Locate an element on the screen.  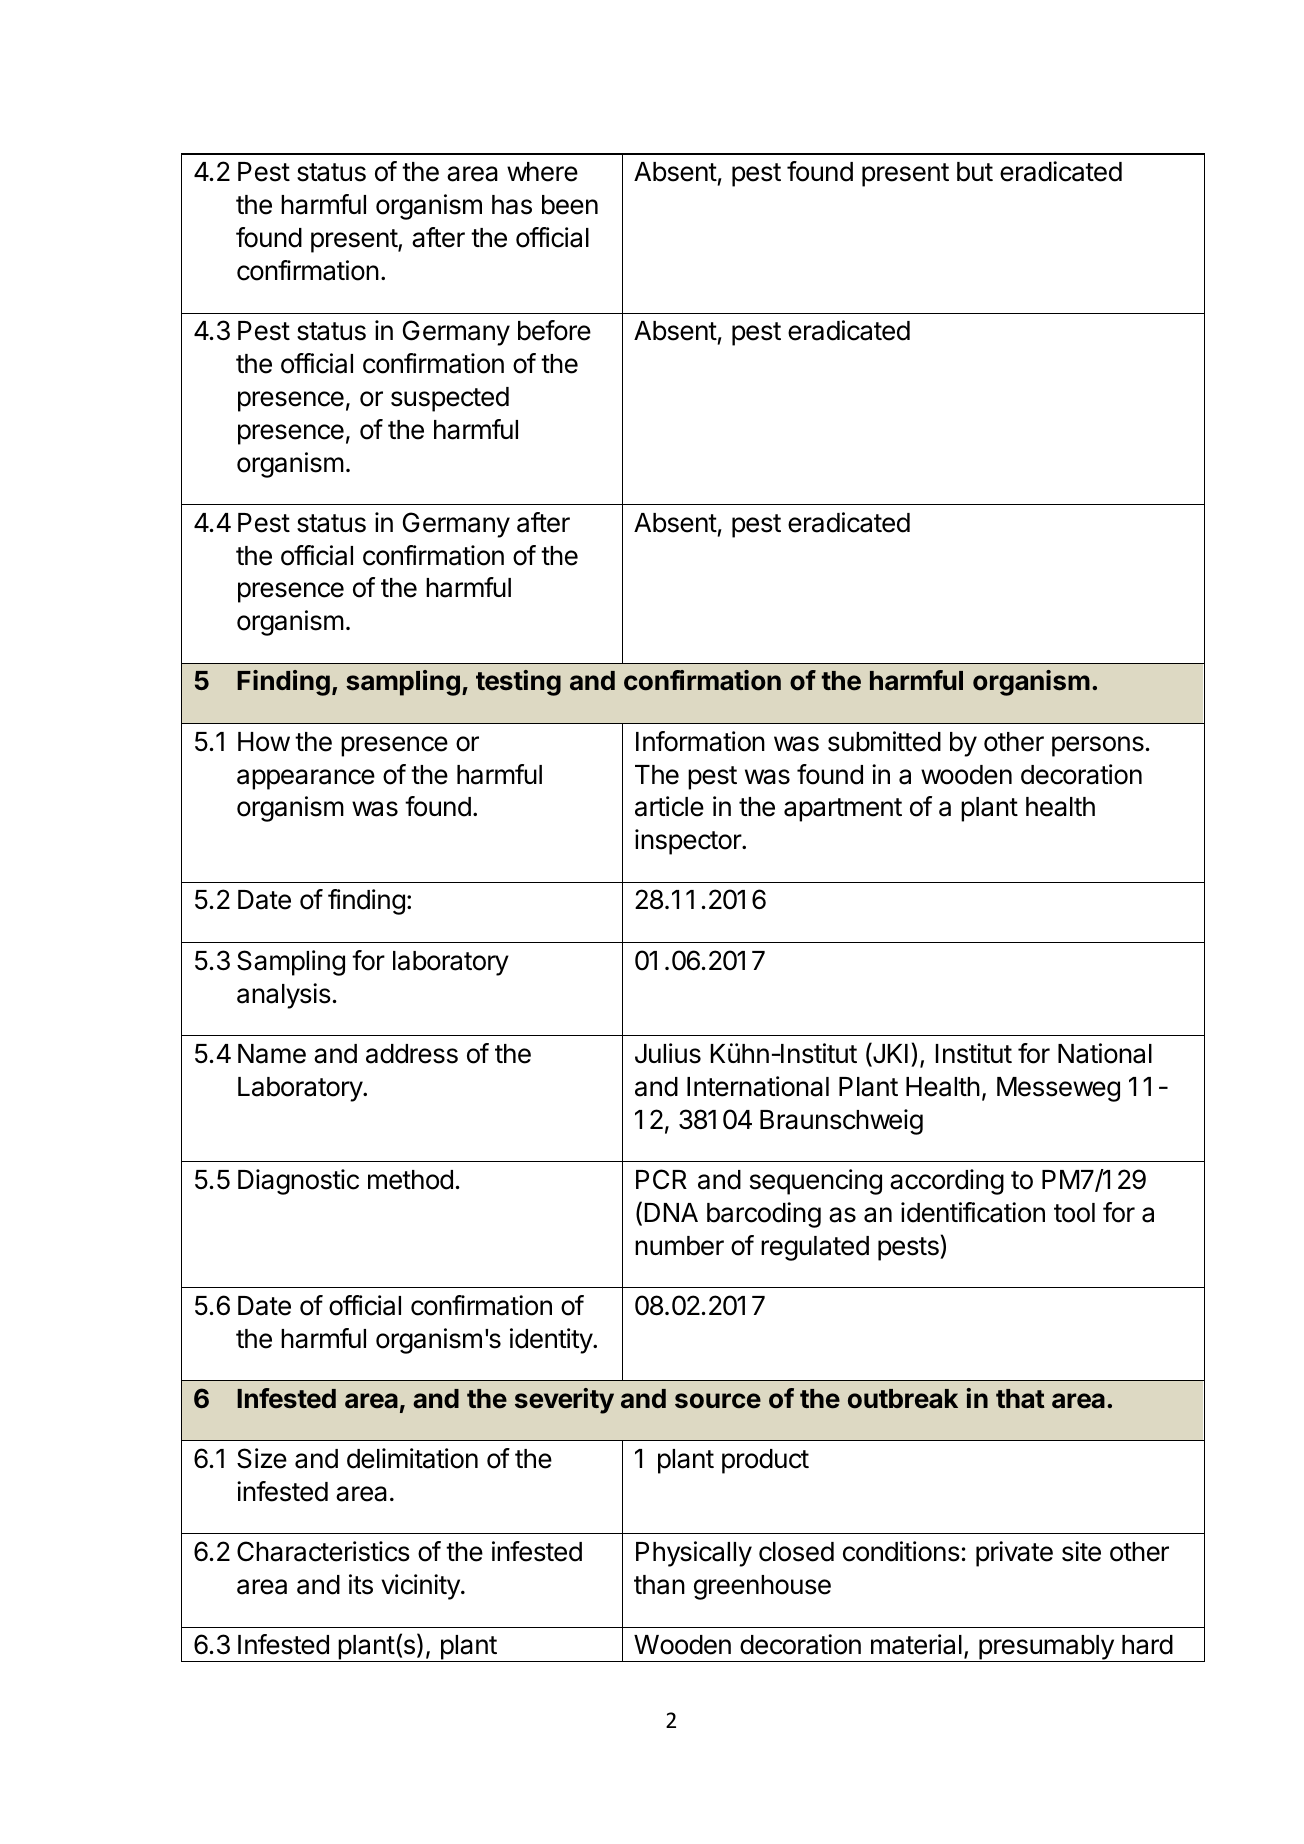
but is located at coordinates (975, 172).
